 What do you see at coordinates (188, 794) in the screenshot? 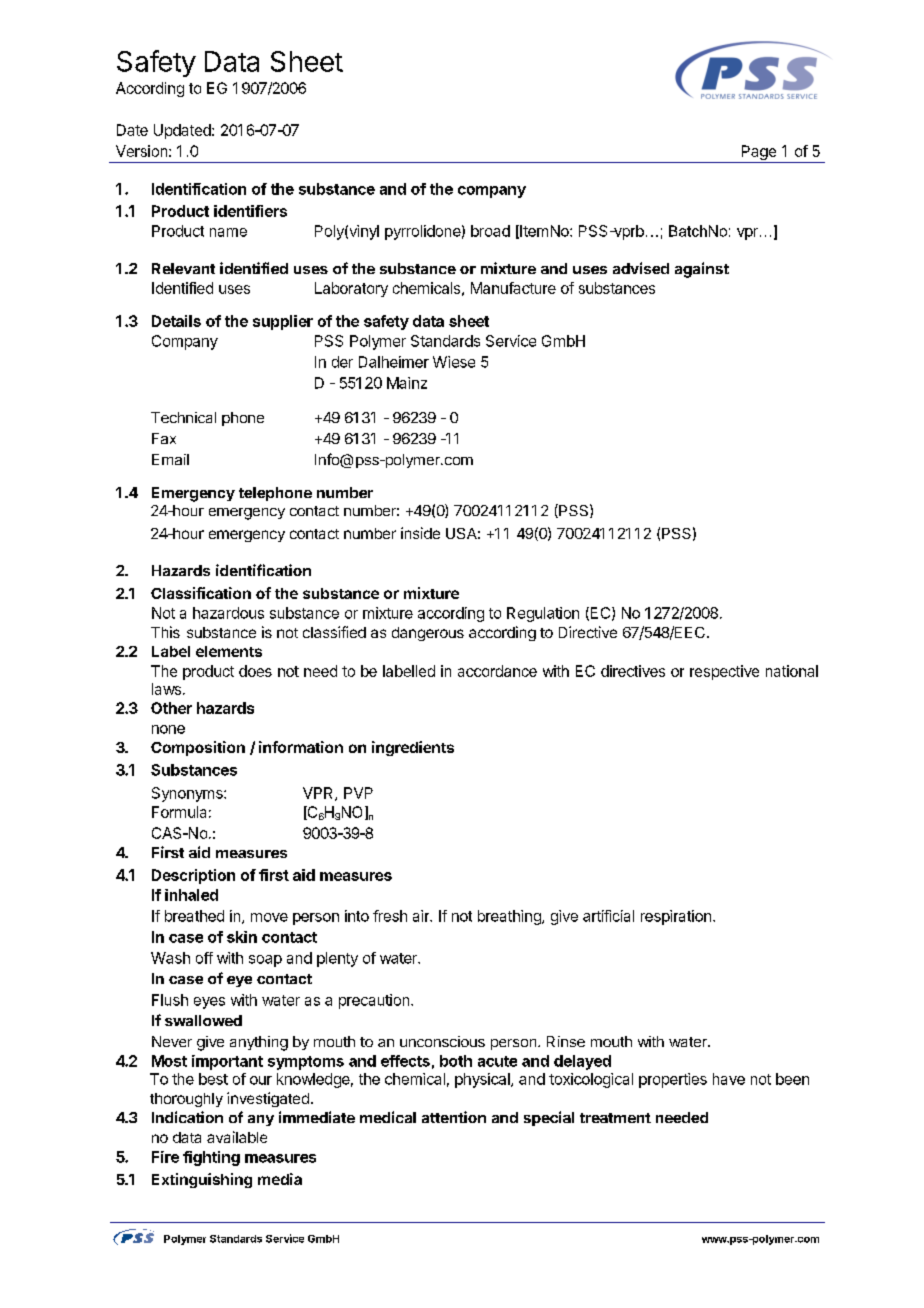
I see `Synonyms` at bounding box center [188, 794].
